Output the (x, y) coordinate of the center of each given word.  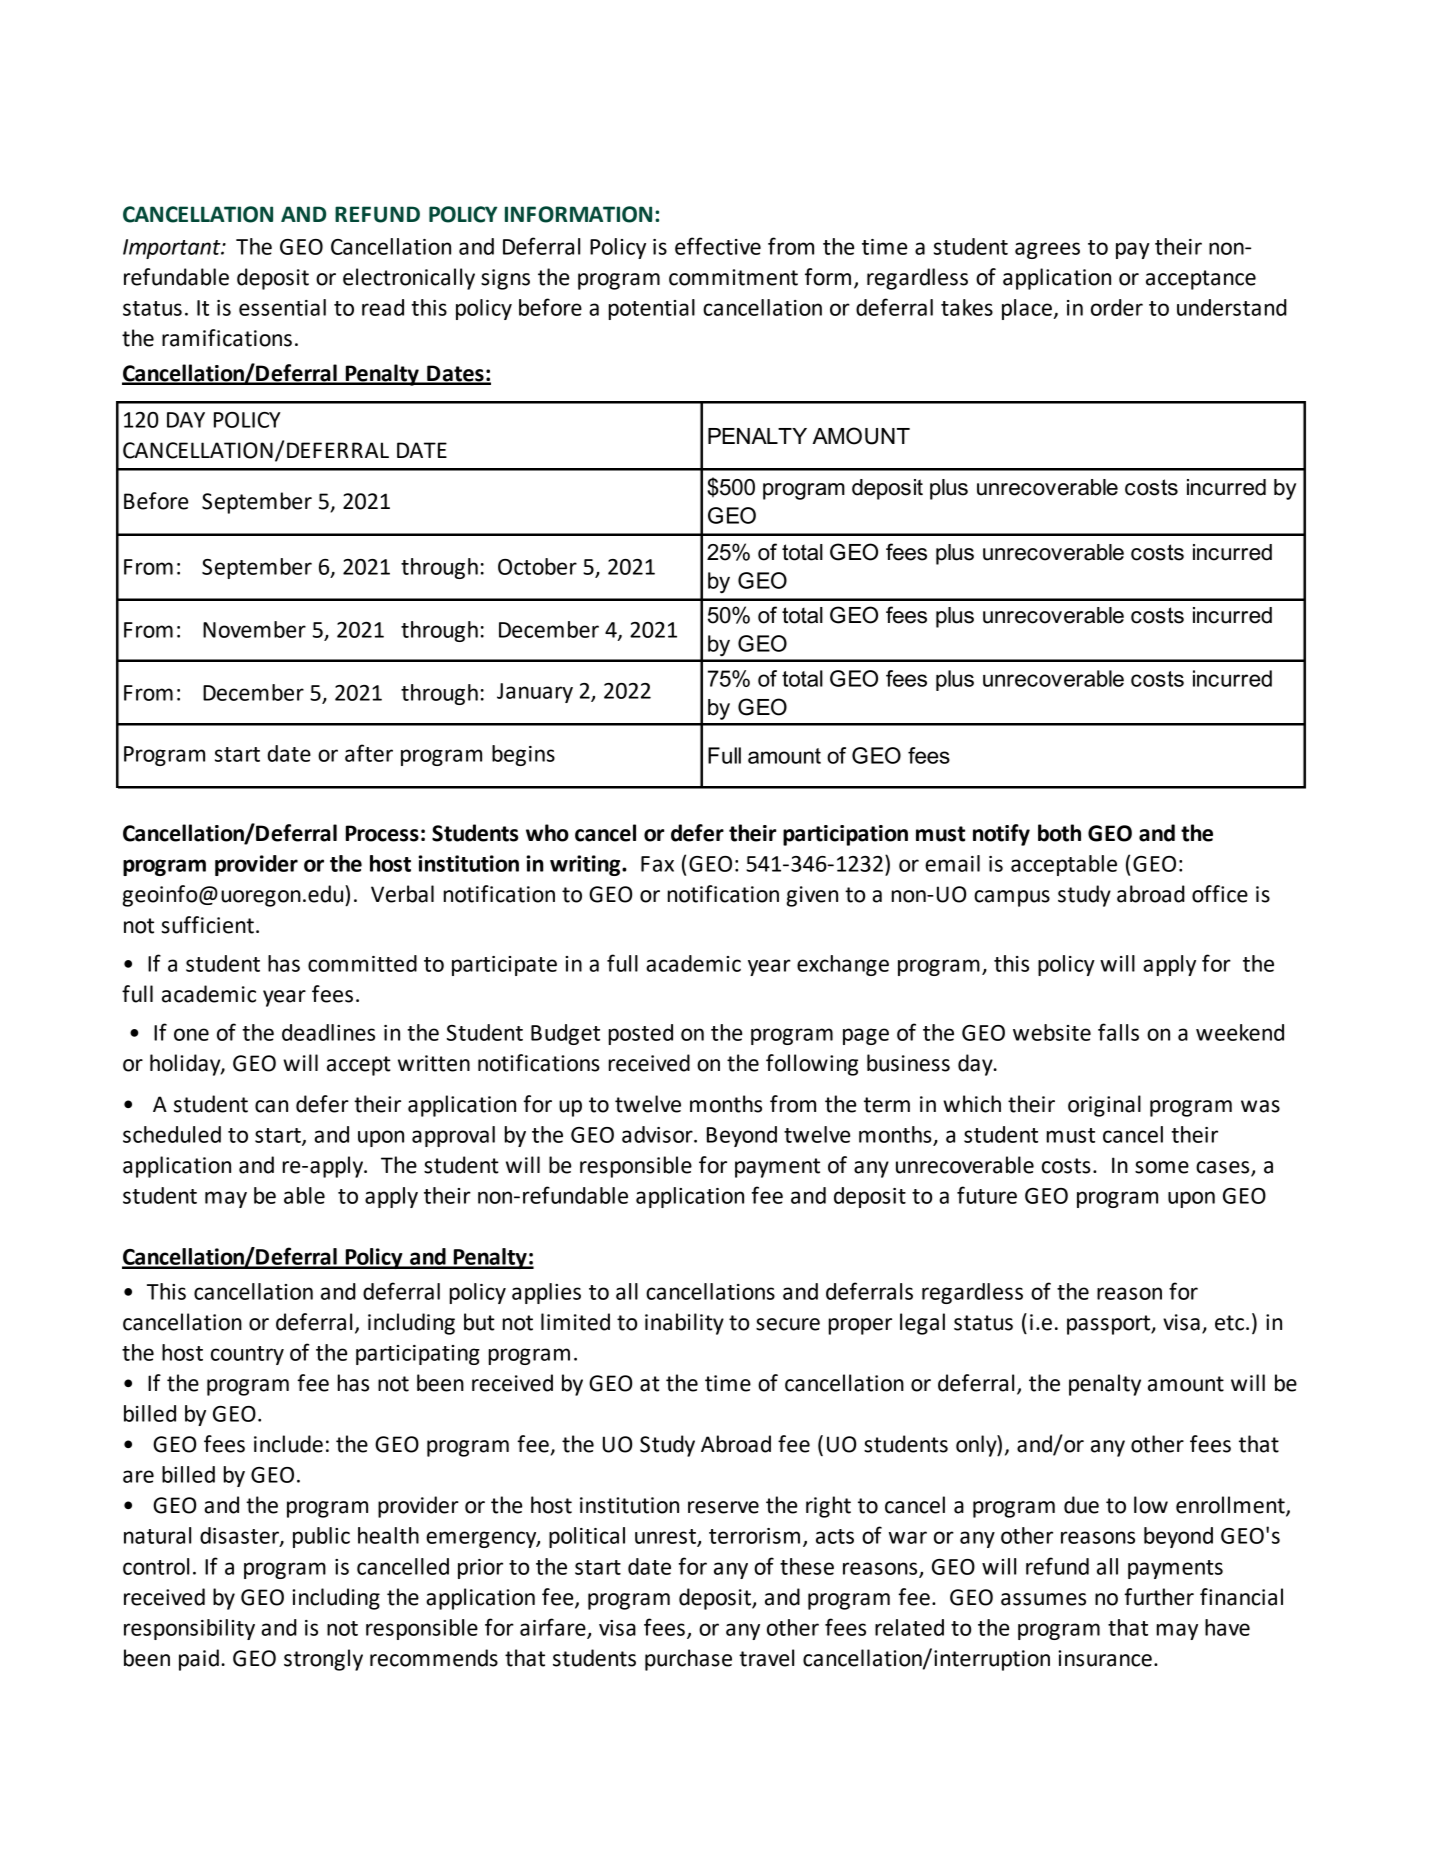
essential (282, 307)
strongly (323, 1660)
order (1117, 307)
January (535, 693)
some (1162, 1167)
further (1159, 1597)
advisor (658, 1134)
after (369, 753)
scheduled (172, 1134)
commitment (733, 277)
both (1059, 833)
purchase (688, 1660)
